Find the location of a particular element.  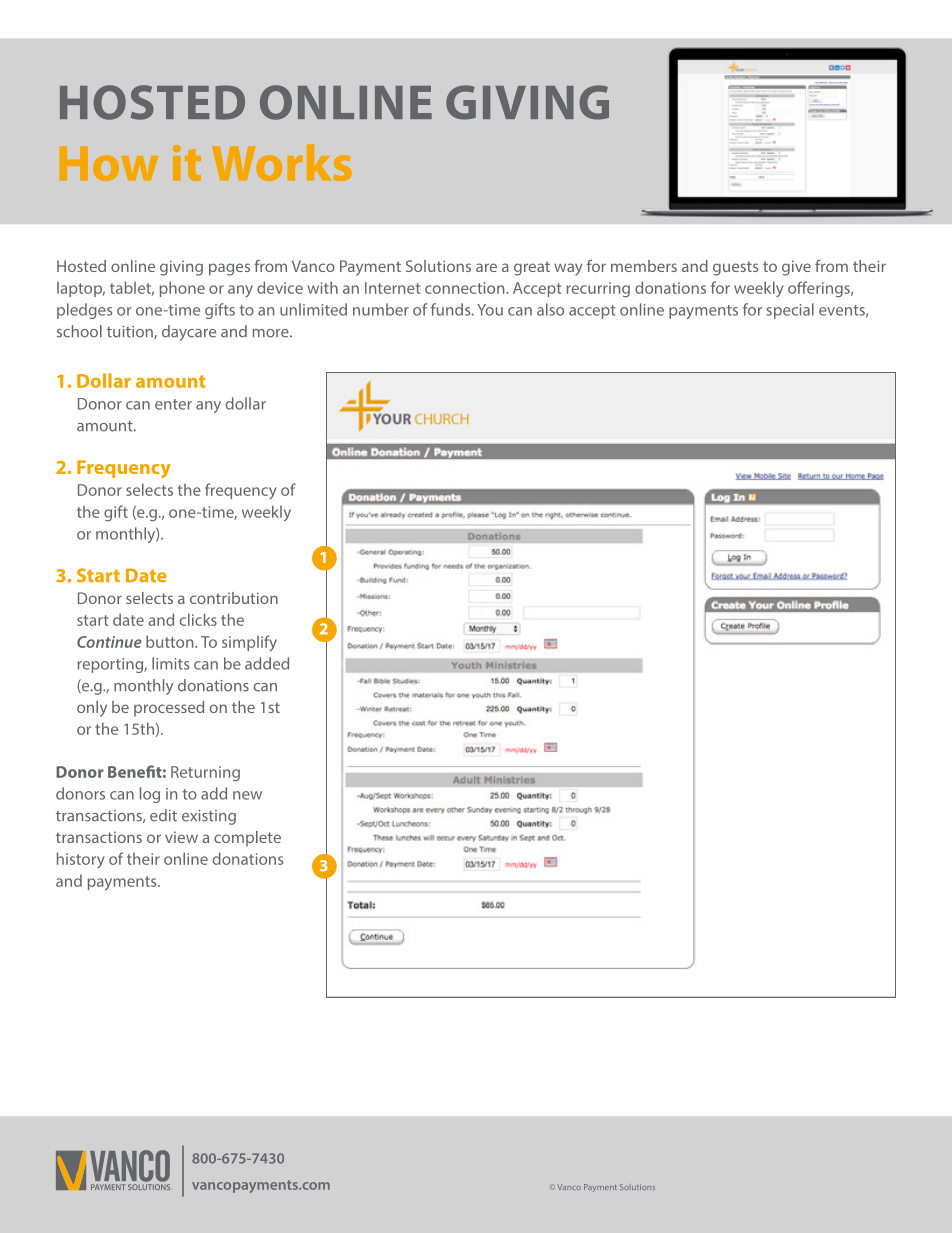

view is located at coordinates (181, 837).
